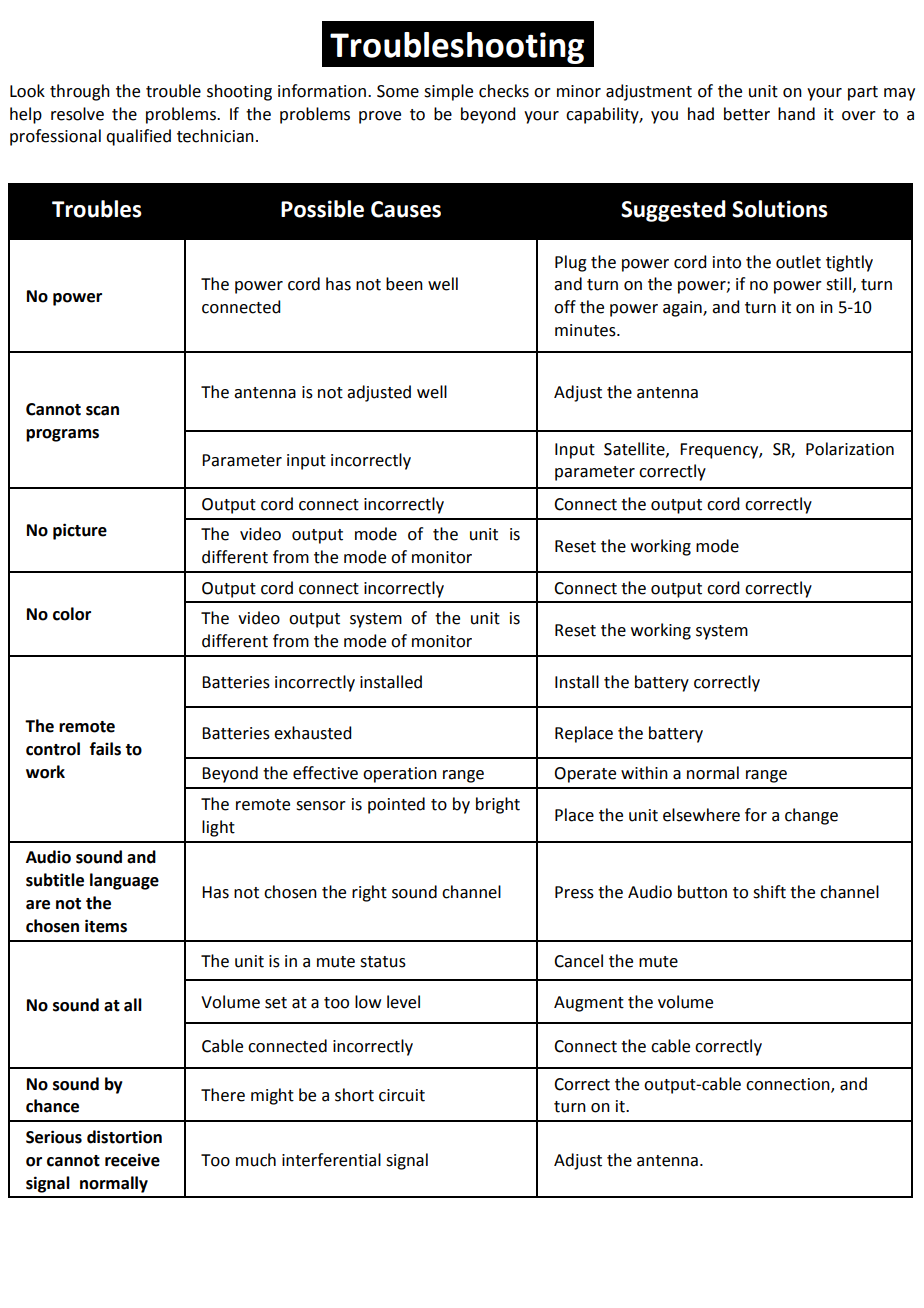 The width and height of the screenshot is (924, 1308). What do you see at coordinates (586, 330) in the screenshot?
I see `minutes` at bounding box center [586, 330].
